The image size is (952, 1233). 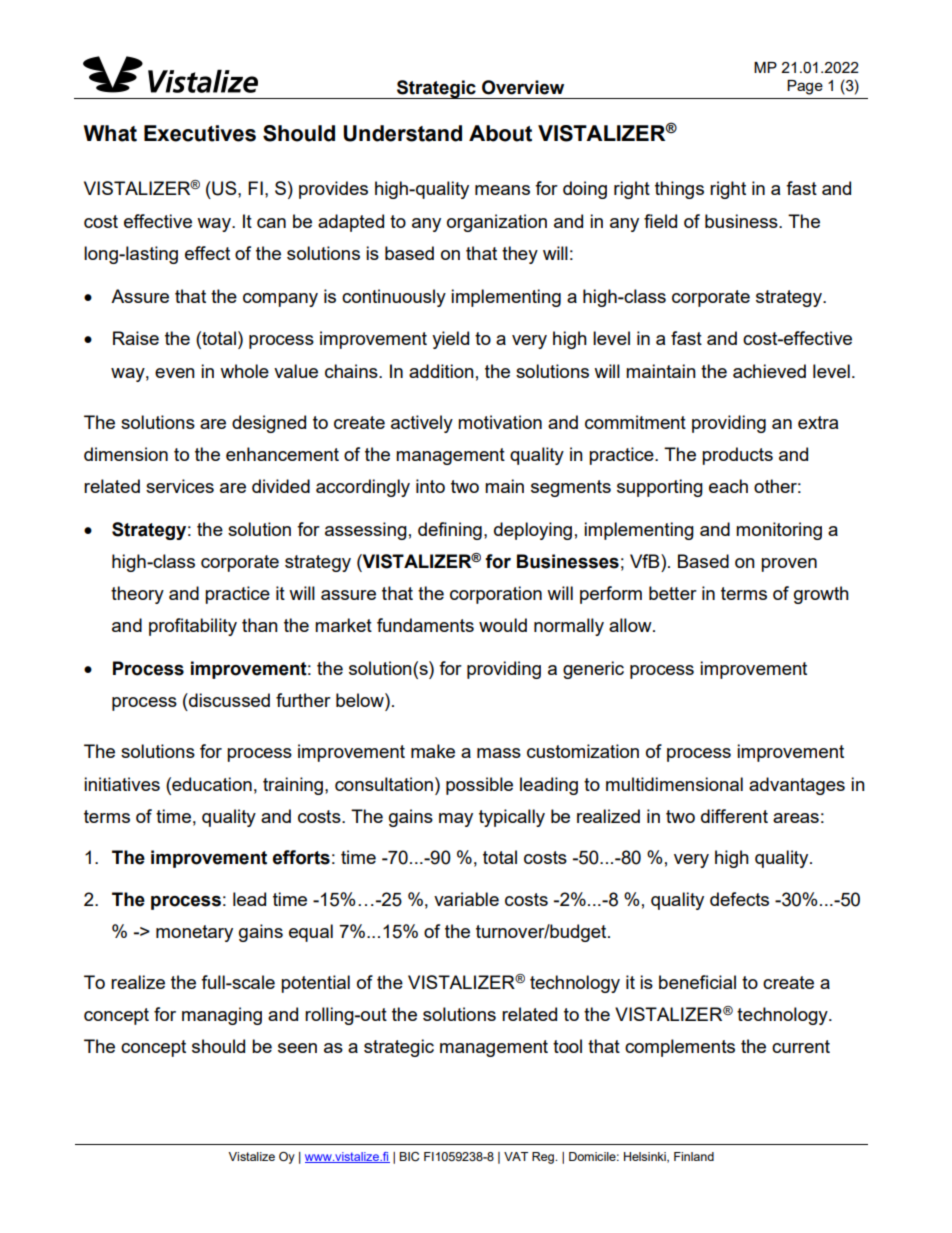 What do you see at coordinates (441, 371) in the page?
I see `addition` at bounding box center [441, 371].
